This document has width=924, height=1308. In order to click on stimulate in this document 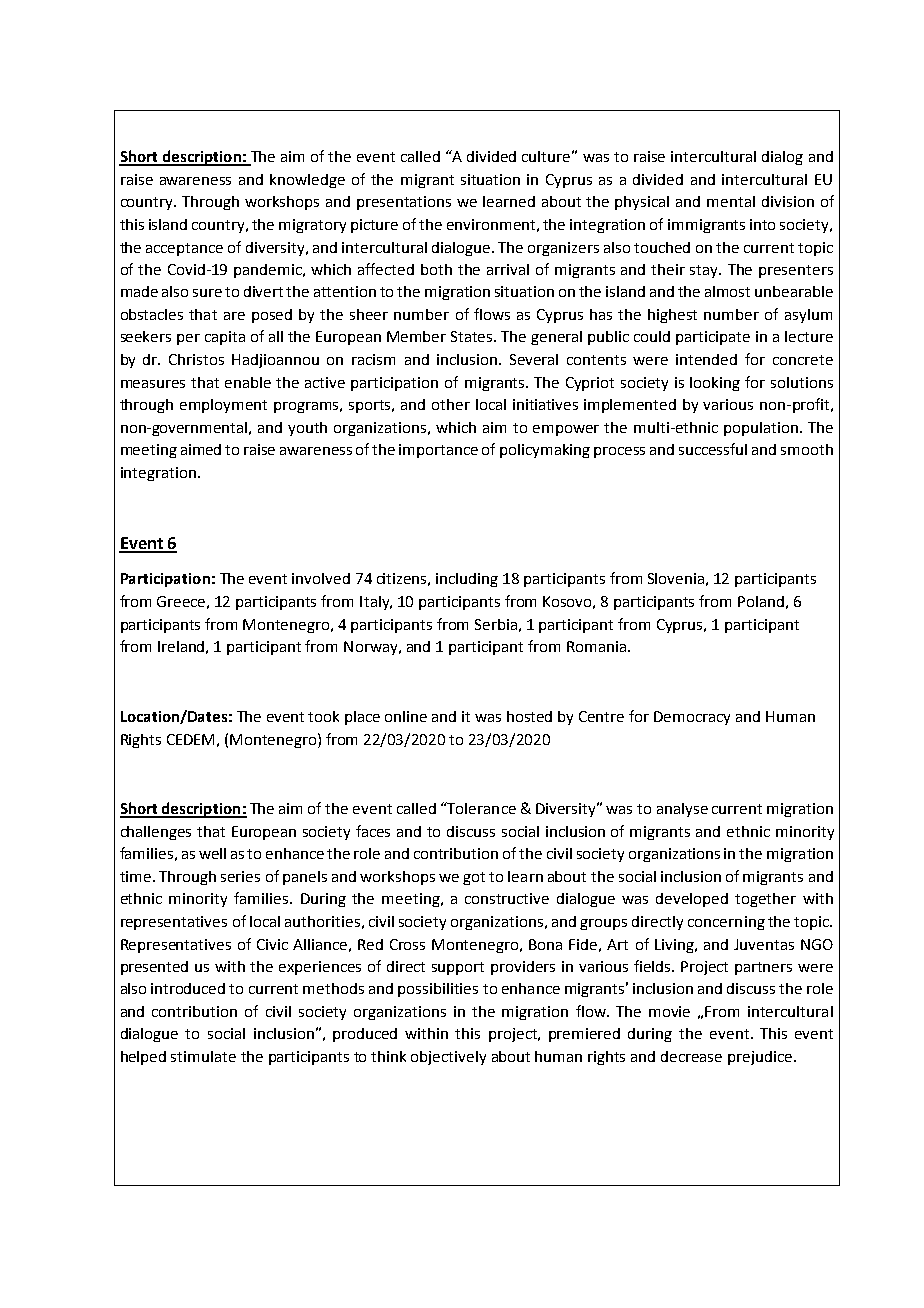, I will do `click(203, 1056)`.
